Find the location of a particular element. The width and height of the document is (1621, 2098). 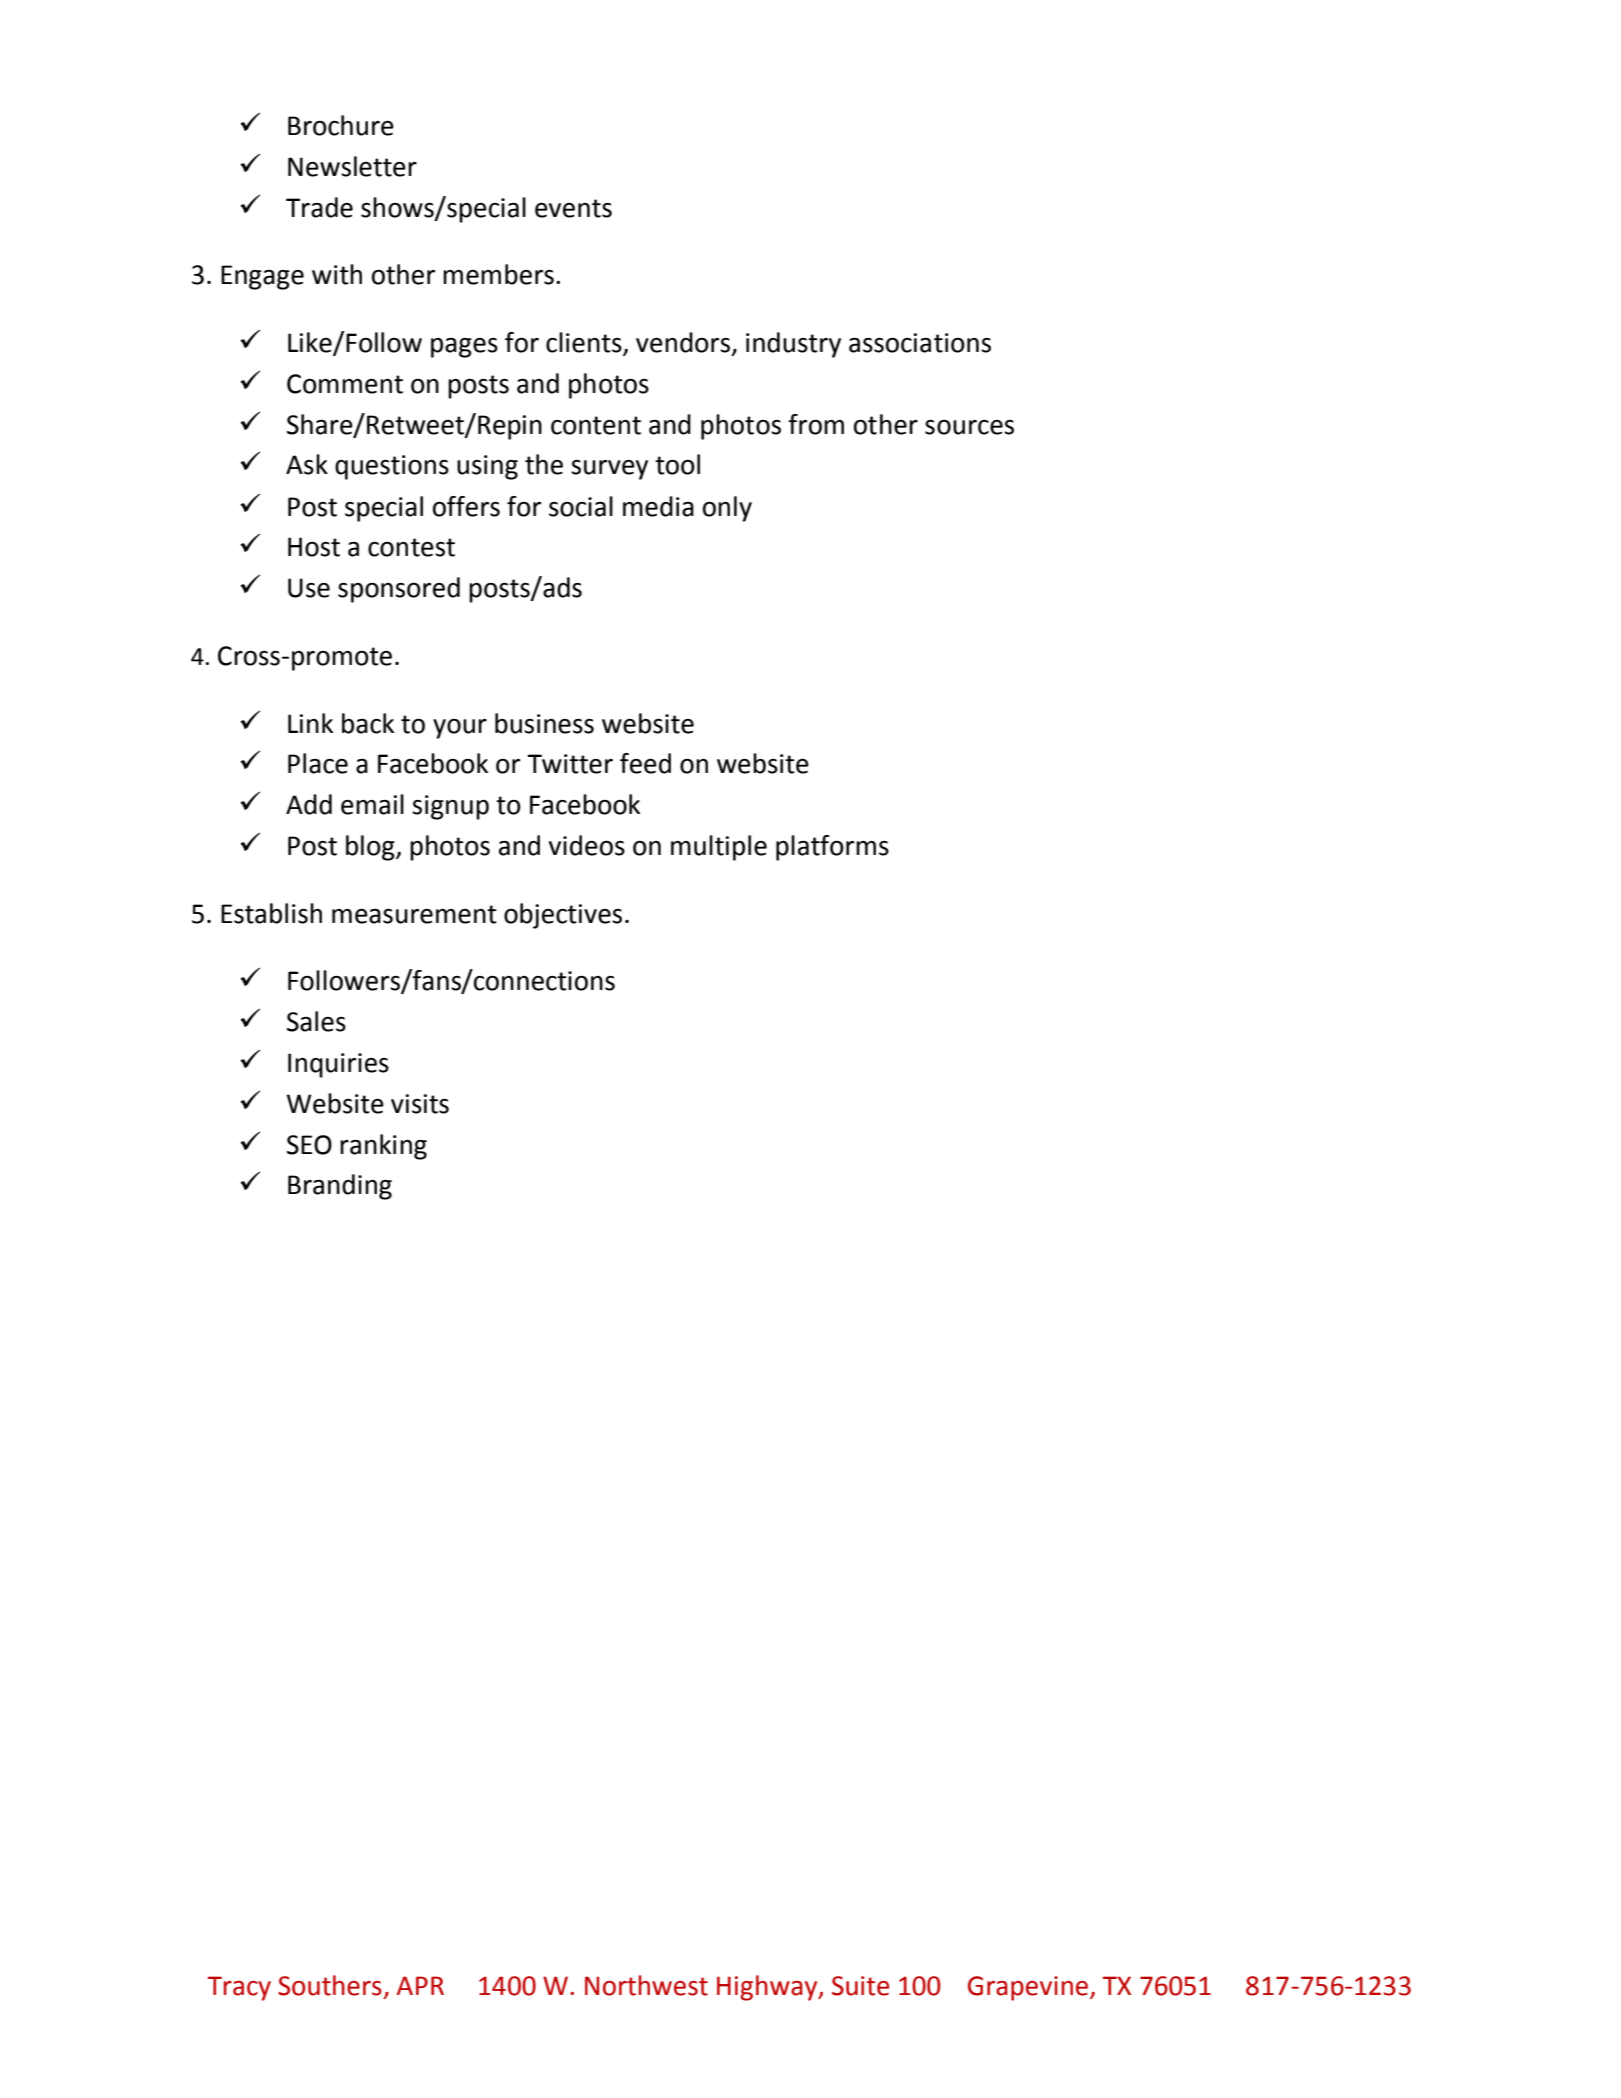

Suite is located at coordinates (860, 1986).
